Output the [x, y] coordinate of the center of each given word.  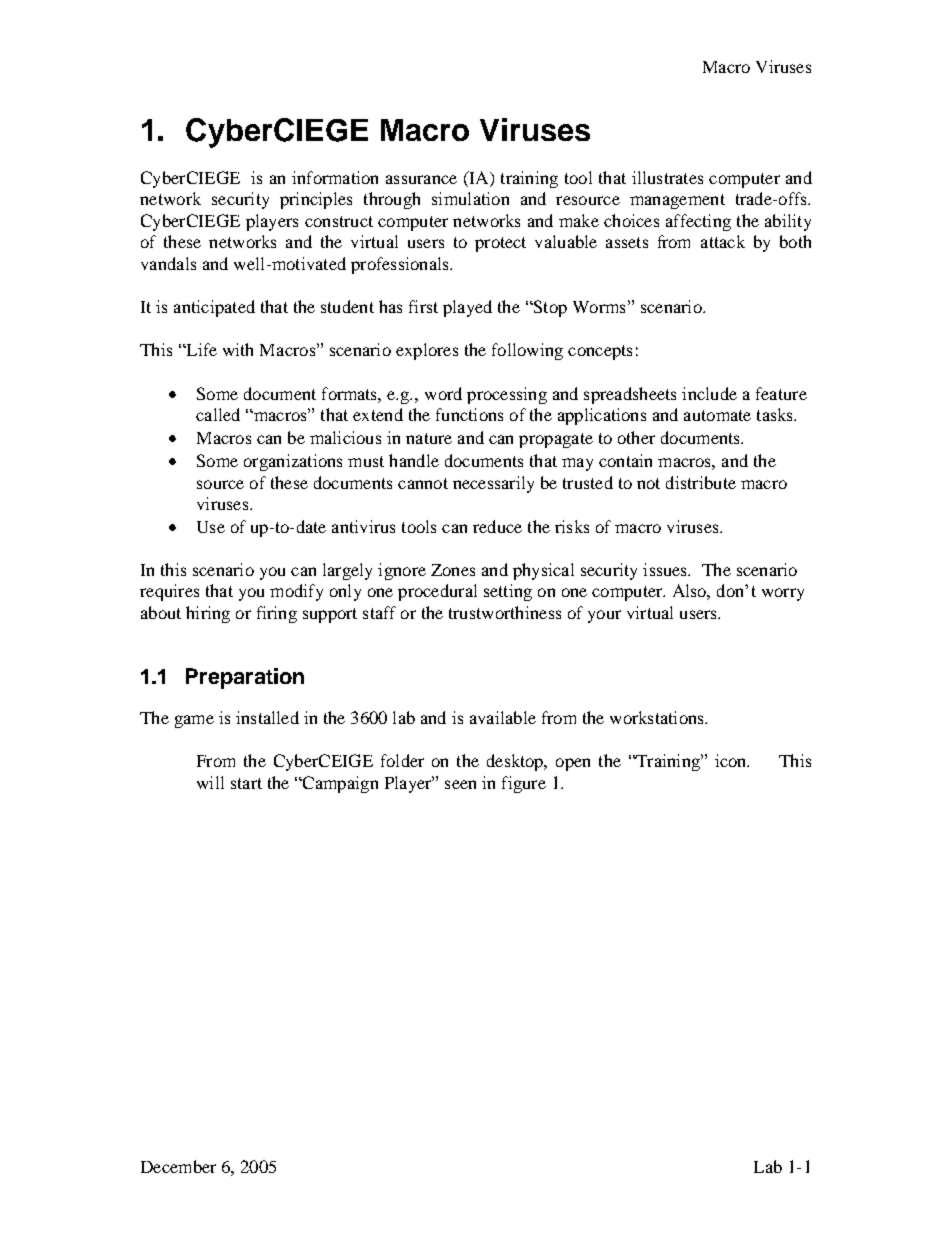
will [210, 782]
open [573, 764]
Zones [453, 570]
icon [732, 760]
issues [666, 569]
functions [469, 414]
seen [460, 784]
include [709, 393]
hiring [208, 614]
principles [316, 200]
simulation [470, 198]
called [218, 414]
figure [524, 784]
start [246, 783]
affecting [698, 222]
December [178, 1166]
